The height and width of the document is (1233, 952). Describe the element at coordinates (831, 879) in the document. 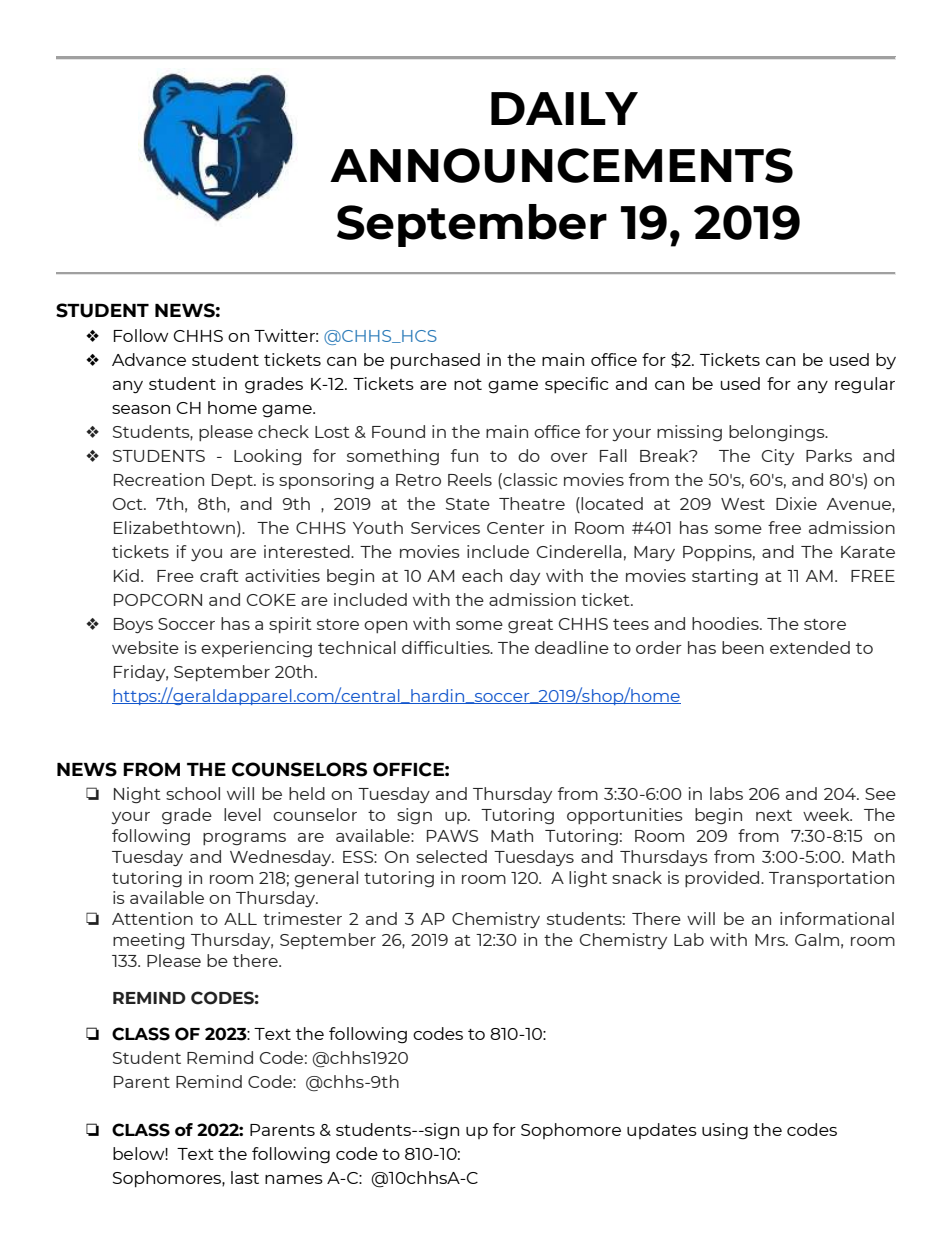

I see `Transportation` at that location.
